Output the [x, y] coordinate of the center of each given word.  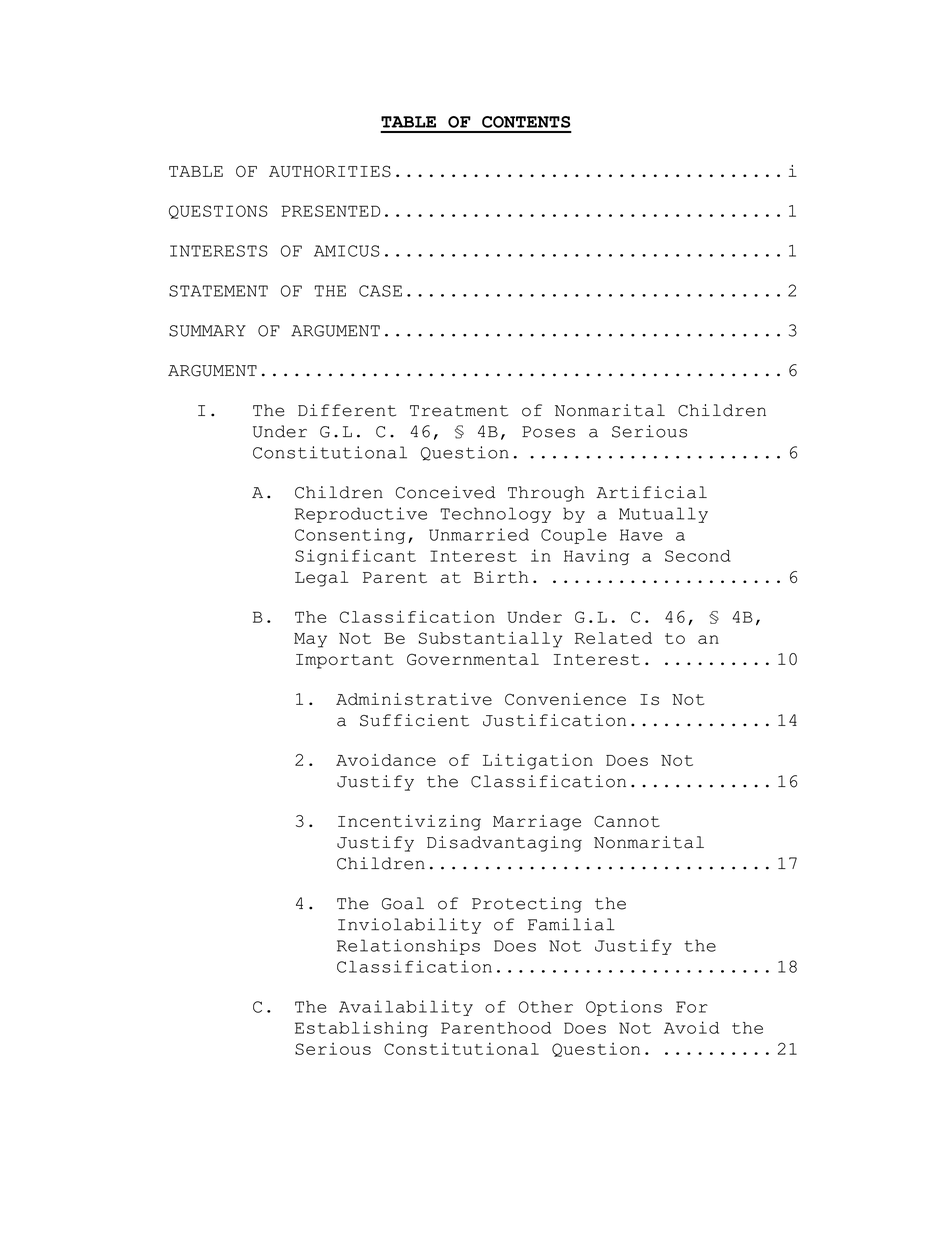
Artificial [651, 492]
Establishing [361, 1029]
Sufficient [414, 720]
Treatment [459, 411]
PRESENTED [331, 211]
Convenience [565, 699]
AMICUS [347, 251]
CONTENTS [526, 122]
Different [347, 410]
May [310, 640]
